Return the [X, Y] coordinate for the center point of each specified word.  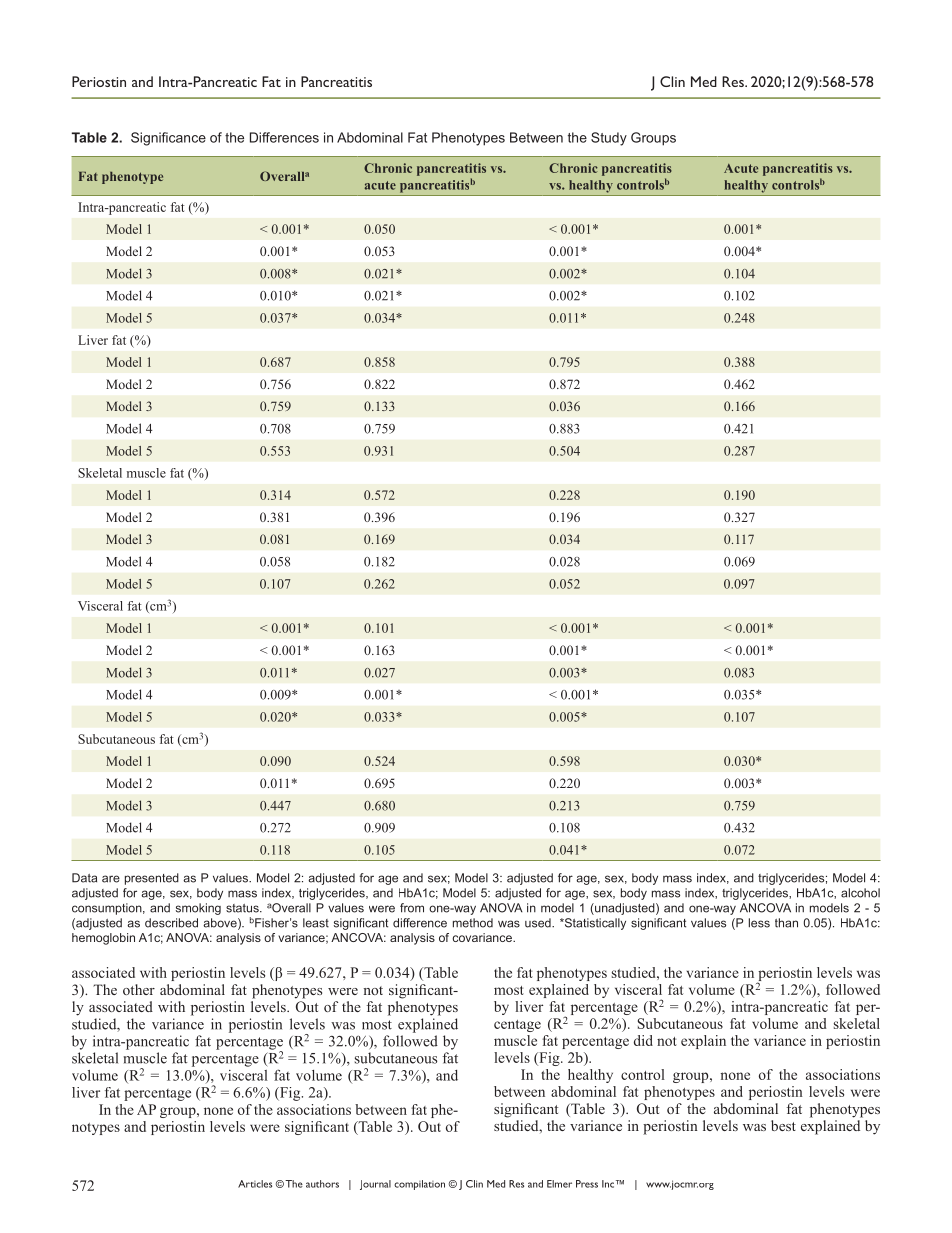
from [412, 908]
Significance [168, 139]
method [473, 923]
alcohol [860, 893]
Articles [255, 1184]
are [111, 879]
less [759, 923]
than [786, 923]
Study [609, 139]
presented [152, 879]
